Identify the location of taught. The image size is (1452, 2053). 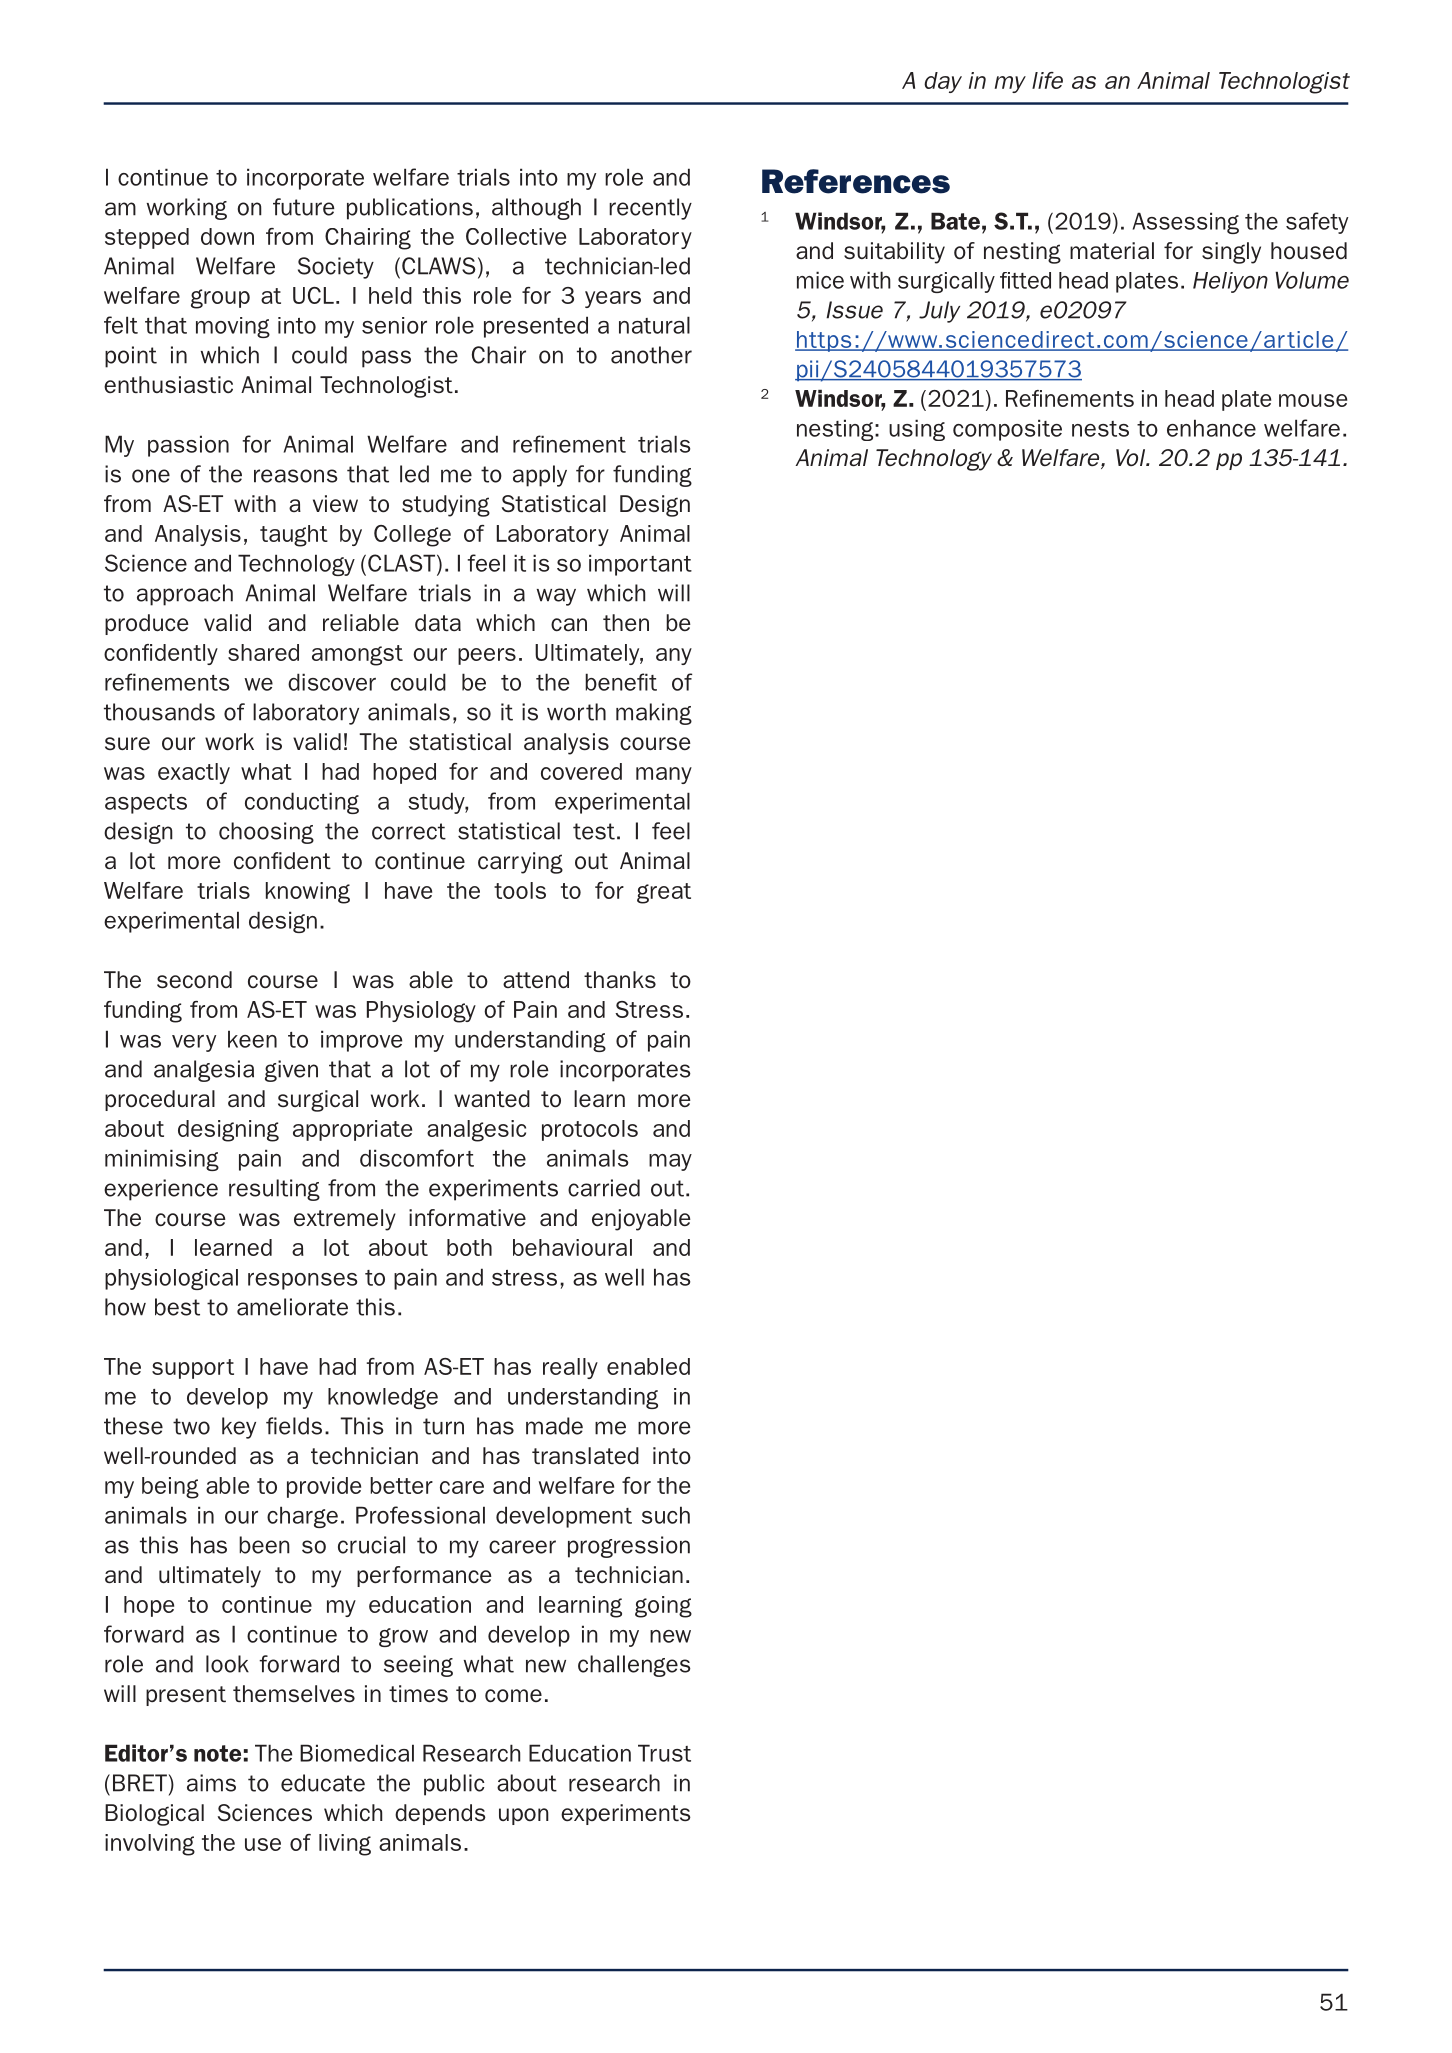
(294, 536).
